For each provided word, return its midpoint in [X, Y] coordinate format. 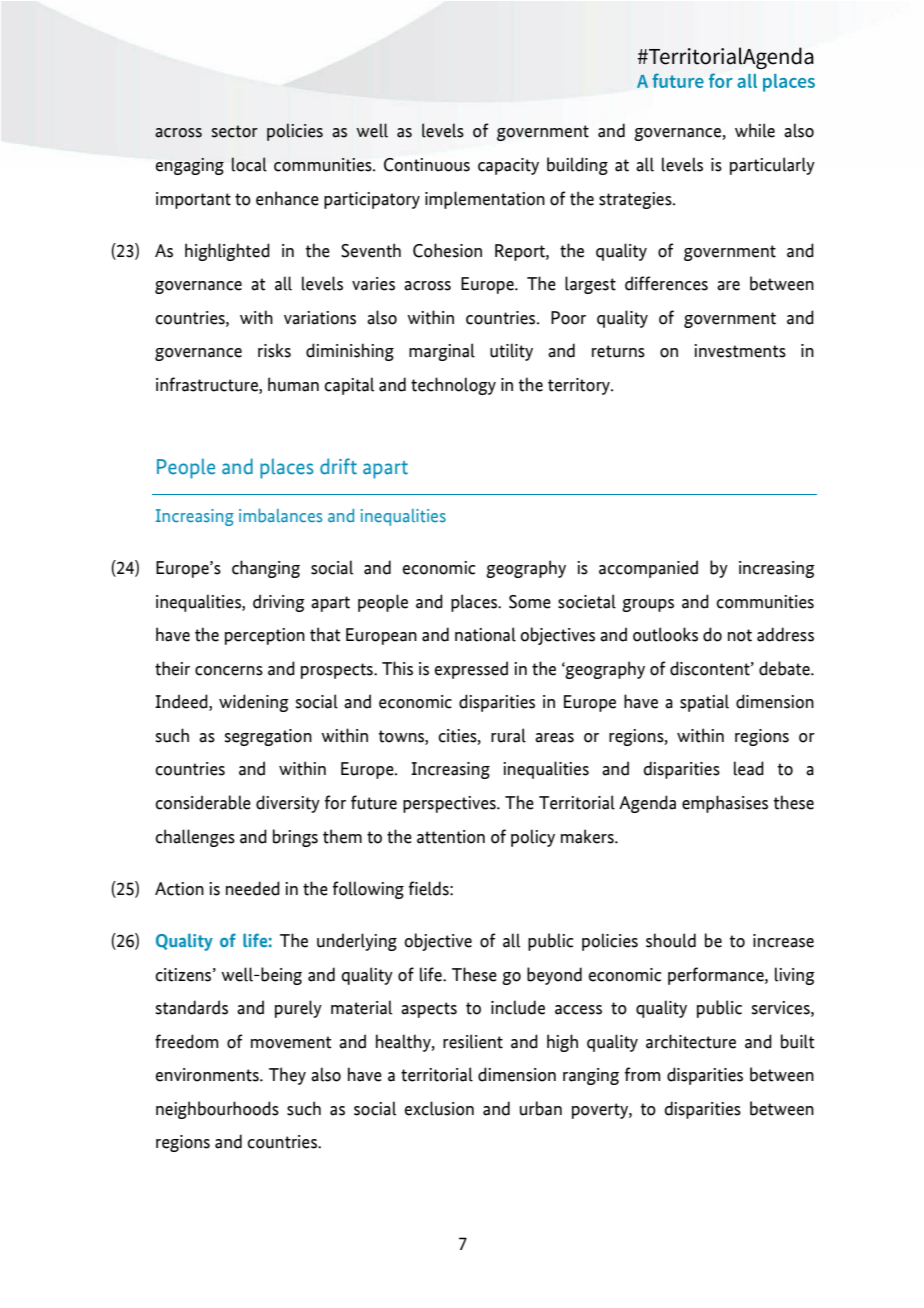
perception [265, 636]
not [740, 635]
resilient [473, 1041]
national [485, 634]
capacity [508, 166]
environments [208, 1075]
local [249, 164]
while [755, 130]
